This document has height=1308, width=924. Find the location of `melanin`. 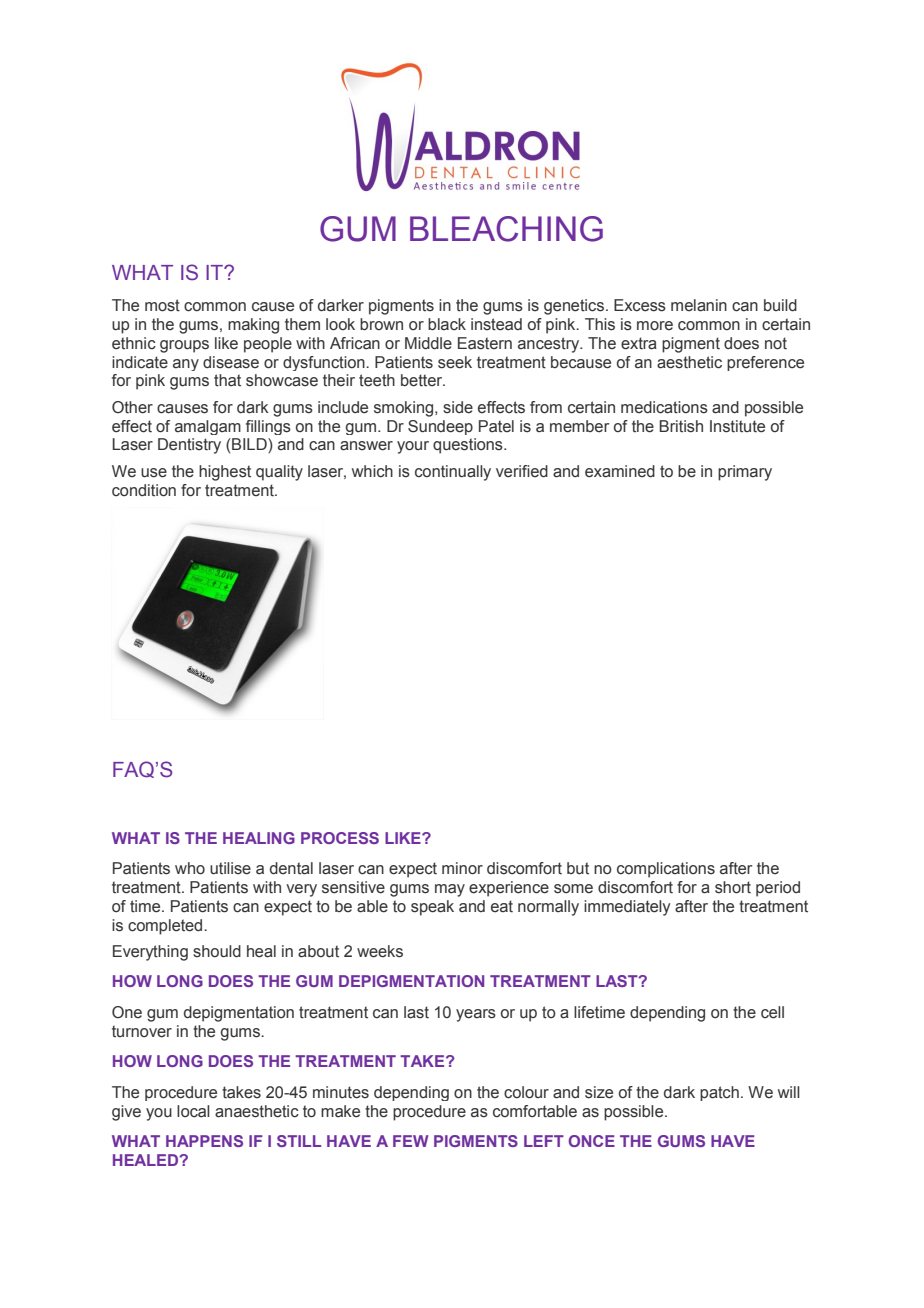

melanin is located at coordinates (699, 305).
